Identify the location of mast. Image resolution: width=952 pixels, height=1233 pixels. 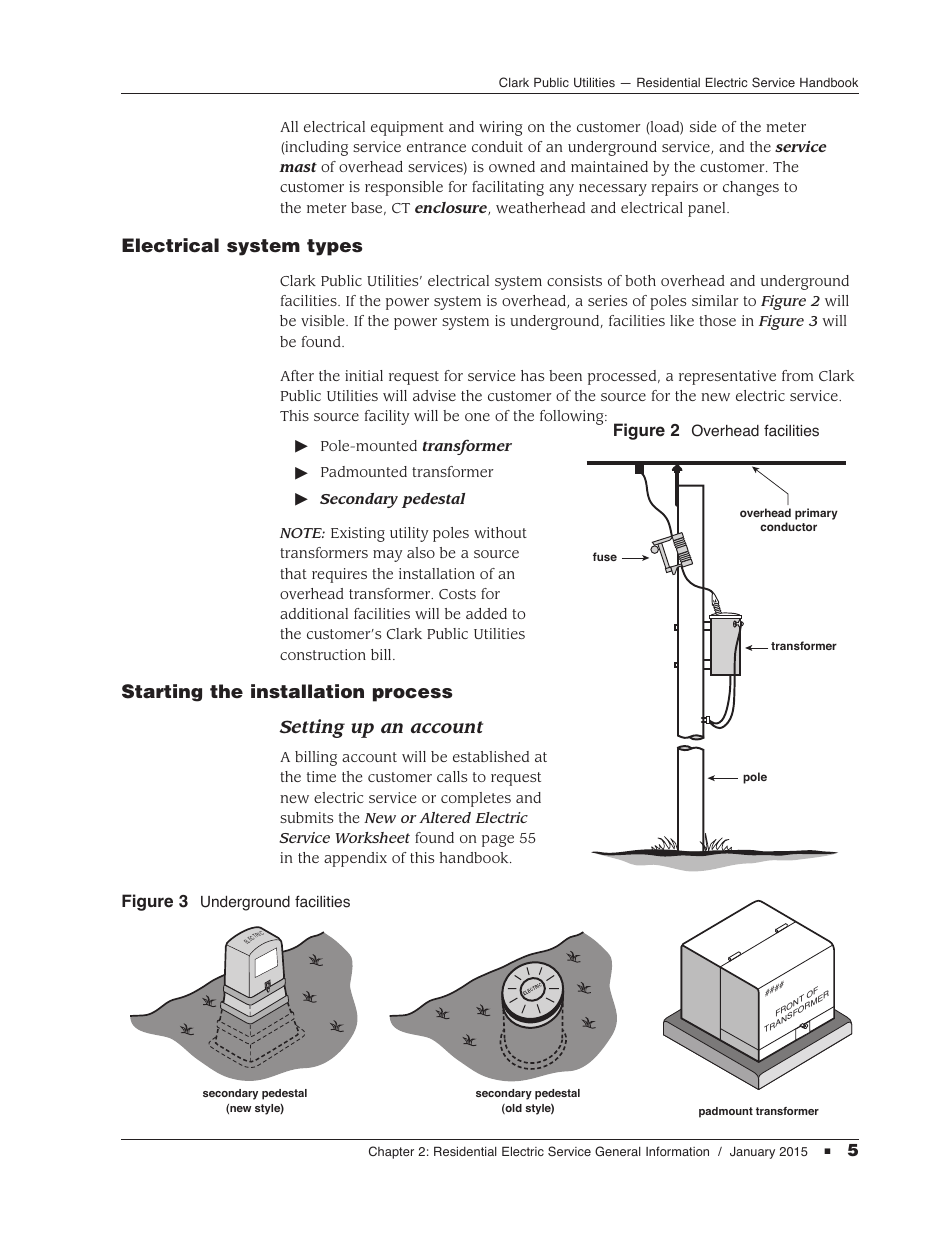
(298, 167).
